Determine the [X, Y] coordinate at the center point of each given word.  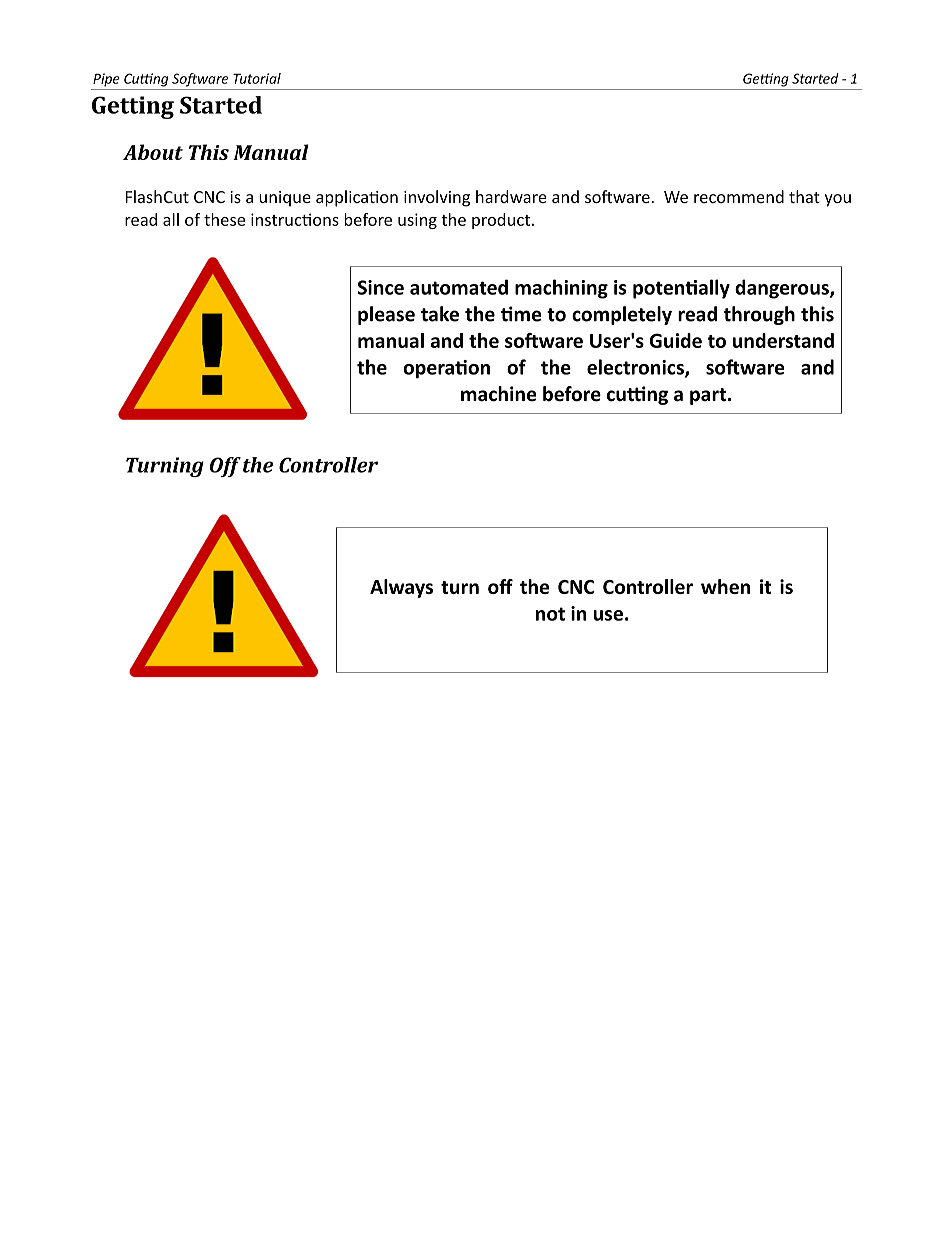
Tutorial [257, 78]
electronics [636, 368]
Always [401, 588]
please [386, 315]
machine [499, 394]
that [804, 196]
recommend [739, 196]
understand [783, 340]
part [709, 396]
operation [446, 369]
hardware [511, 196]
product [501, 221]
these [224, 219]
